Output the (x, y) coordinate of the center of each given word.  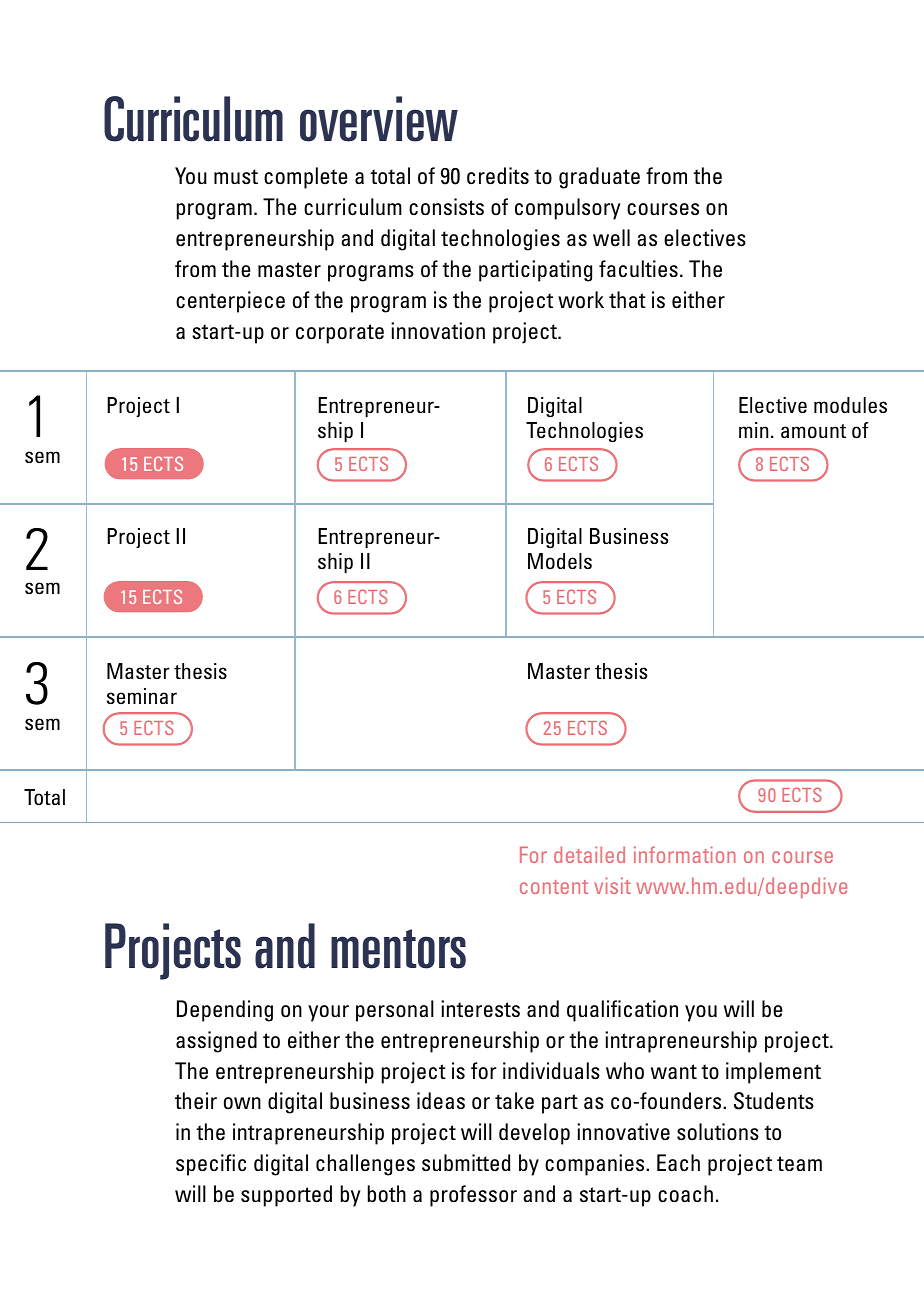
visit (612, 885)
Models (560, 561)
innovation (438, 331)
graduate (599, 178)
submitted (466, 1163)
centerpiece (230, 302)
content (554, 887)
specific (211, 1165)
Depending (225, 1011)
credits (498, 176)
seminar (142, 696)
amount (813, 431)
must (236, 177)
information (685, 854)
